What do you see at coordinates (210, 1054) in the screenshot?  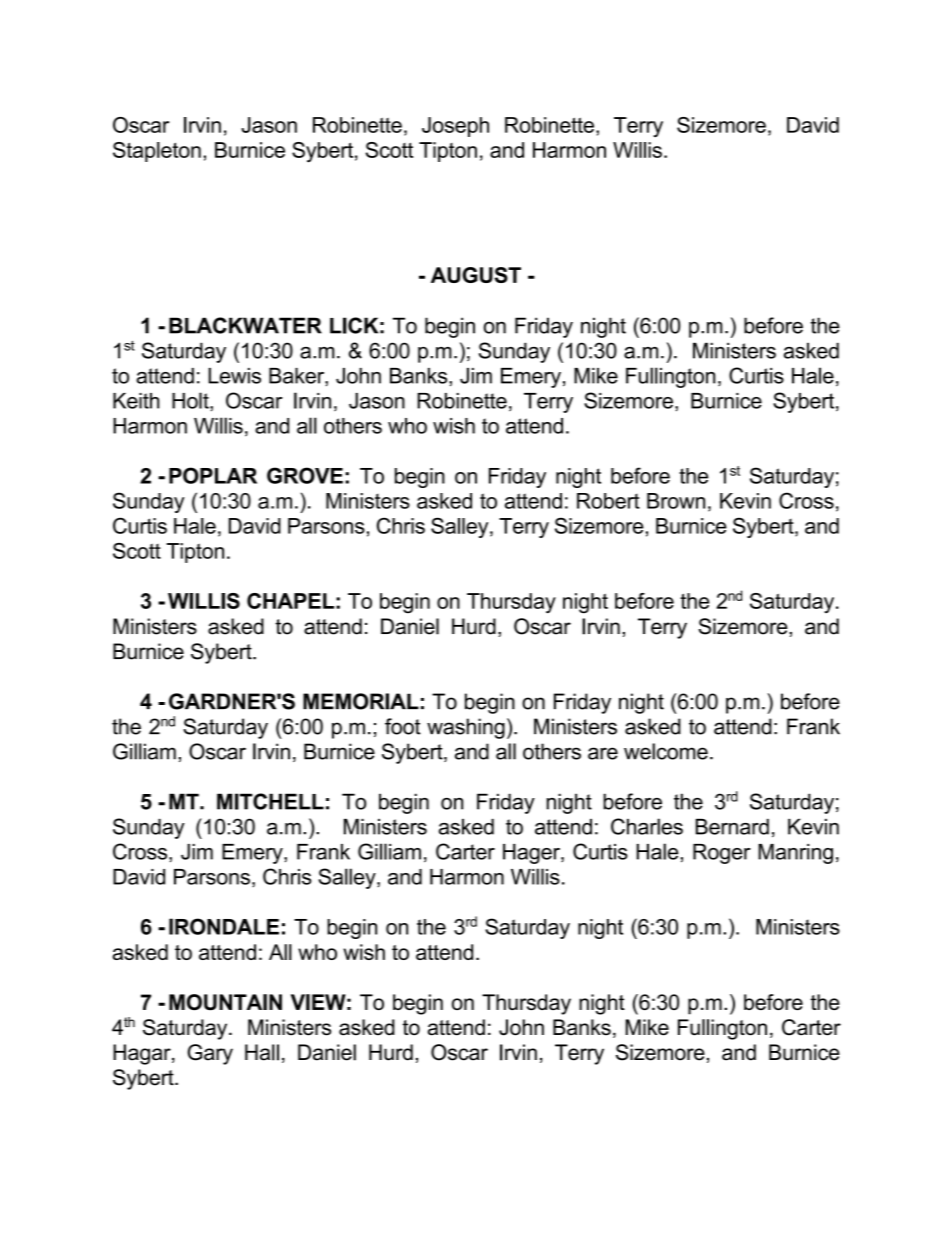 I see `Gary` at bounding box center [210, 1054].
